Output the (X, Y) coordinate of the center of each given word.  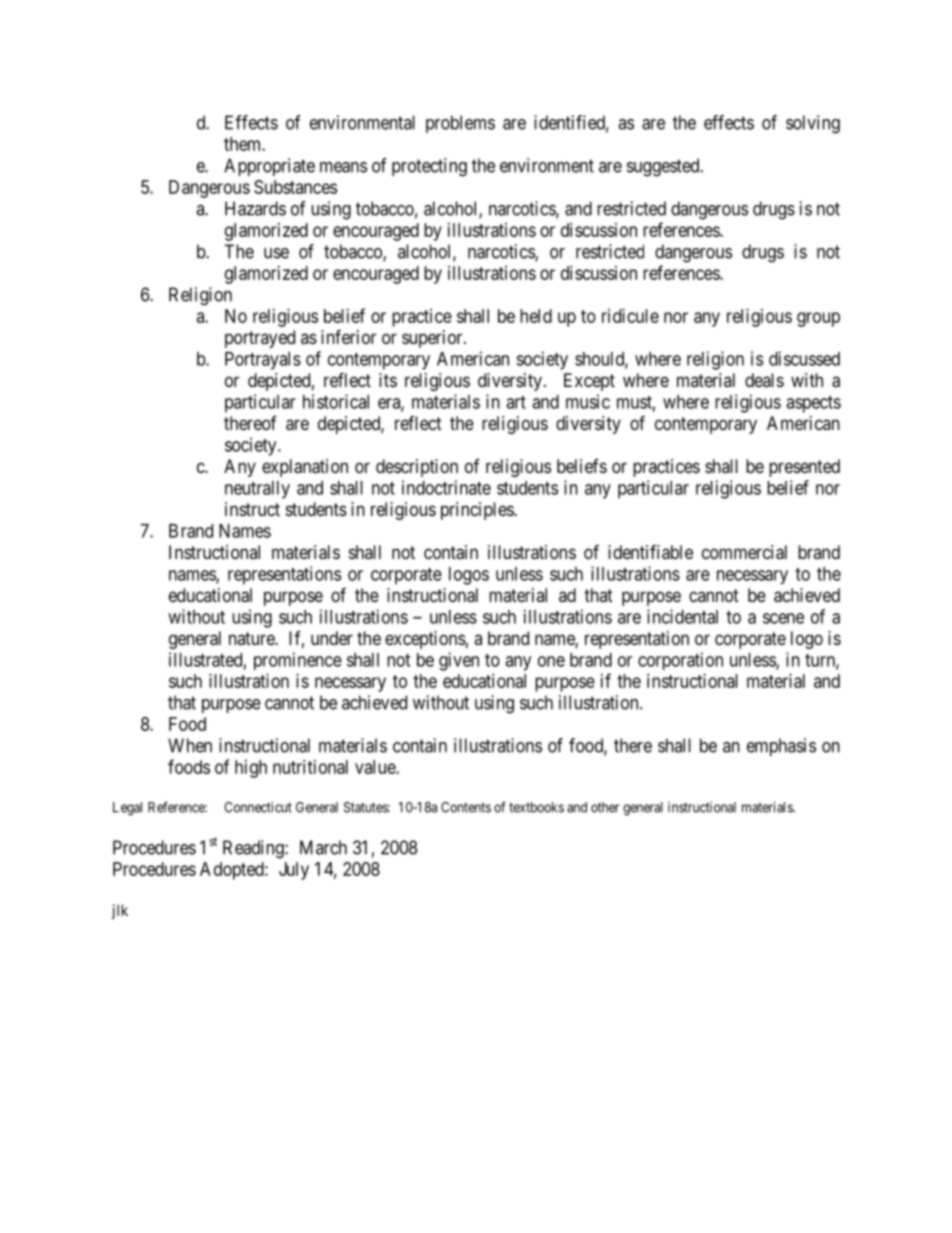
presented (804, 468)
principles (478, 511)
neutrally (257, 490)
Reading (254, 849)
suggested (664, 167)
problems (460, 124)
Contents (466, 807)
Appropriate (269, 167)
